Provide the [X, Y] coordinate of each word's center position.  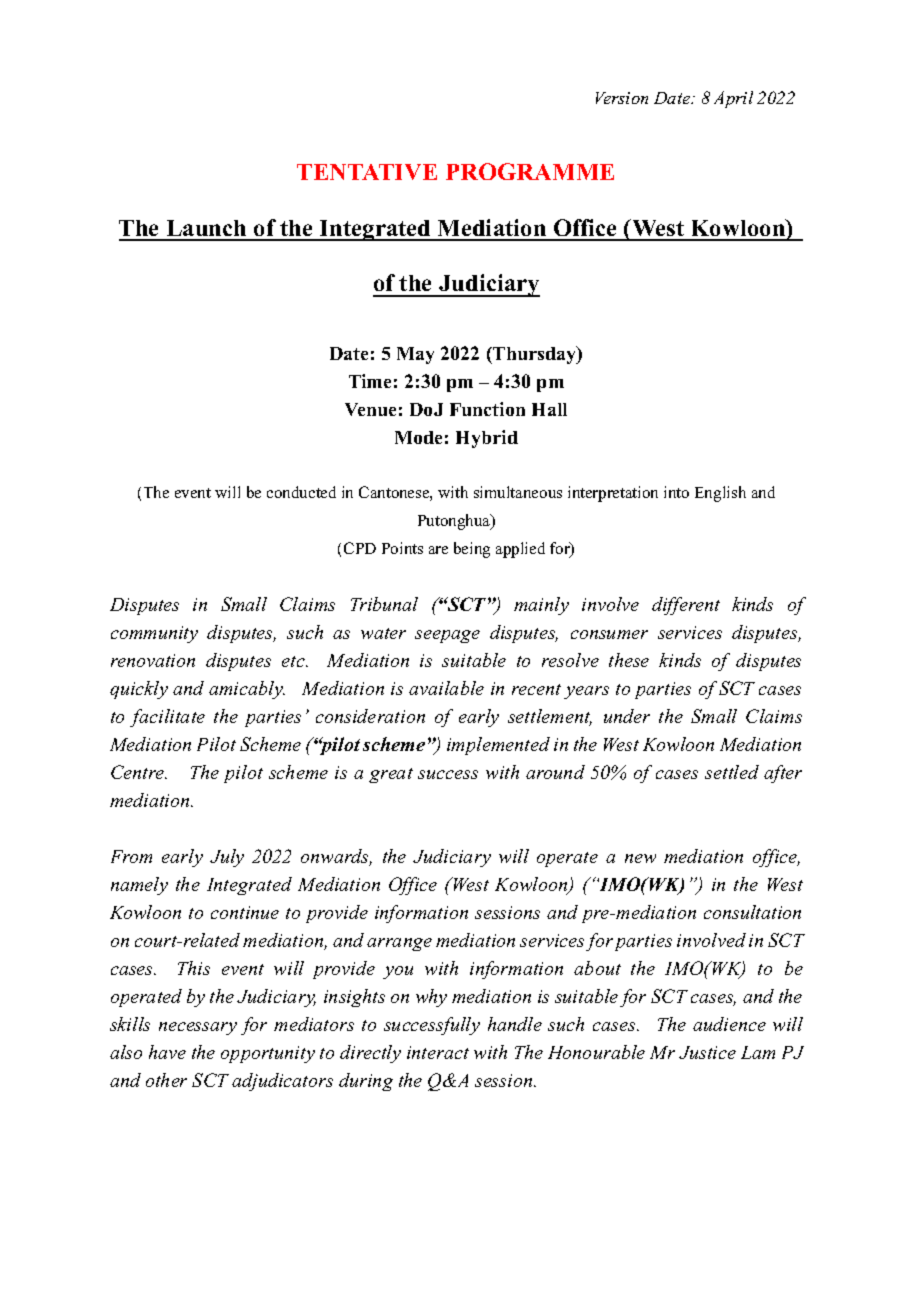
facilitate [167, 718]
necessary [198, 1028]
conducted [301, 492]
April [733, 99]
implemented [498, 746]
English [720, 494]
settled [732, 772]
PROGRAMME [530, 171]
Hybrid [487, 439]
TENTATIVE [367, 172]
